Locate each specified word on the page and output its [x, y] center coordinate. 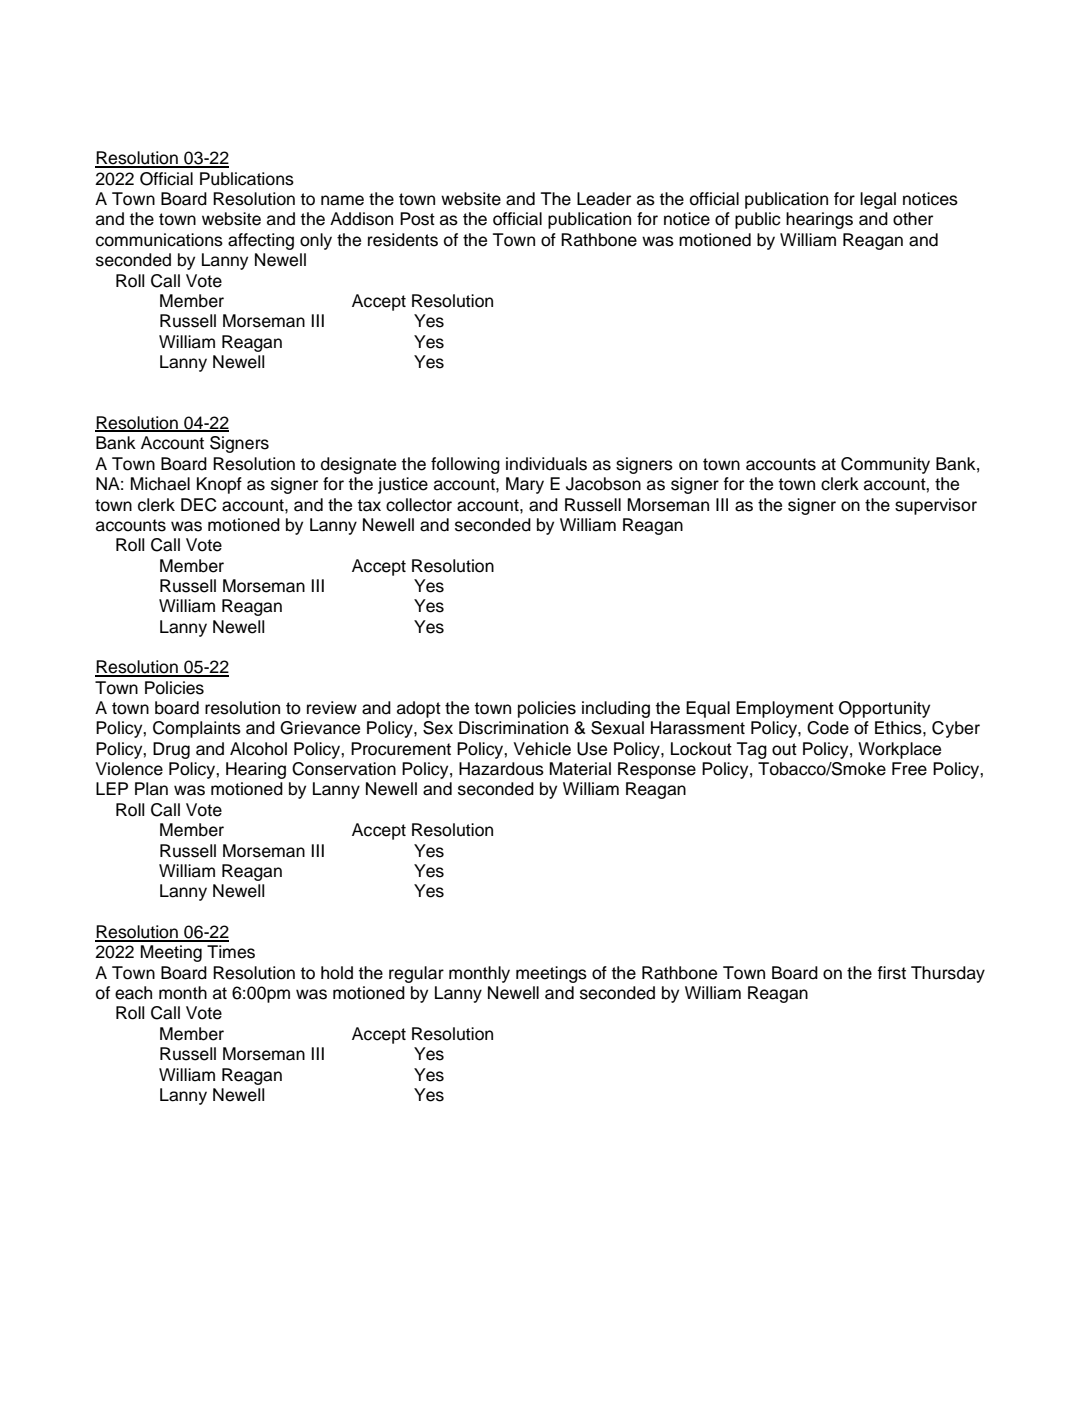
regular [416, 974]
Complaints [197, 729]
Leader [604, 199]
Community [885, 465]
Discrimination [513, 728]
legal [878, 200]
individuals [546, 464]
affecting [261, 241]
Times [231, 952]
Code [828, 728]
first [891, 973]
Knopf [219, 485]
